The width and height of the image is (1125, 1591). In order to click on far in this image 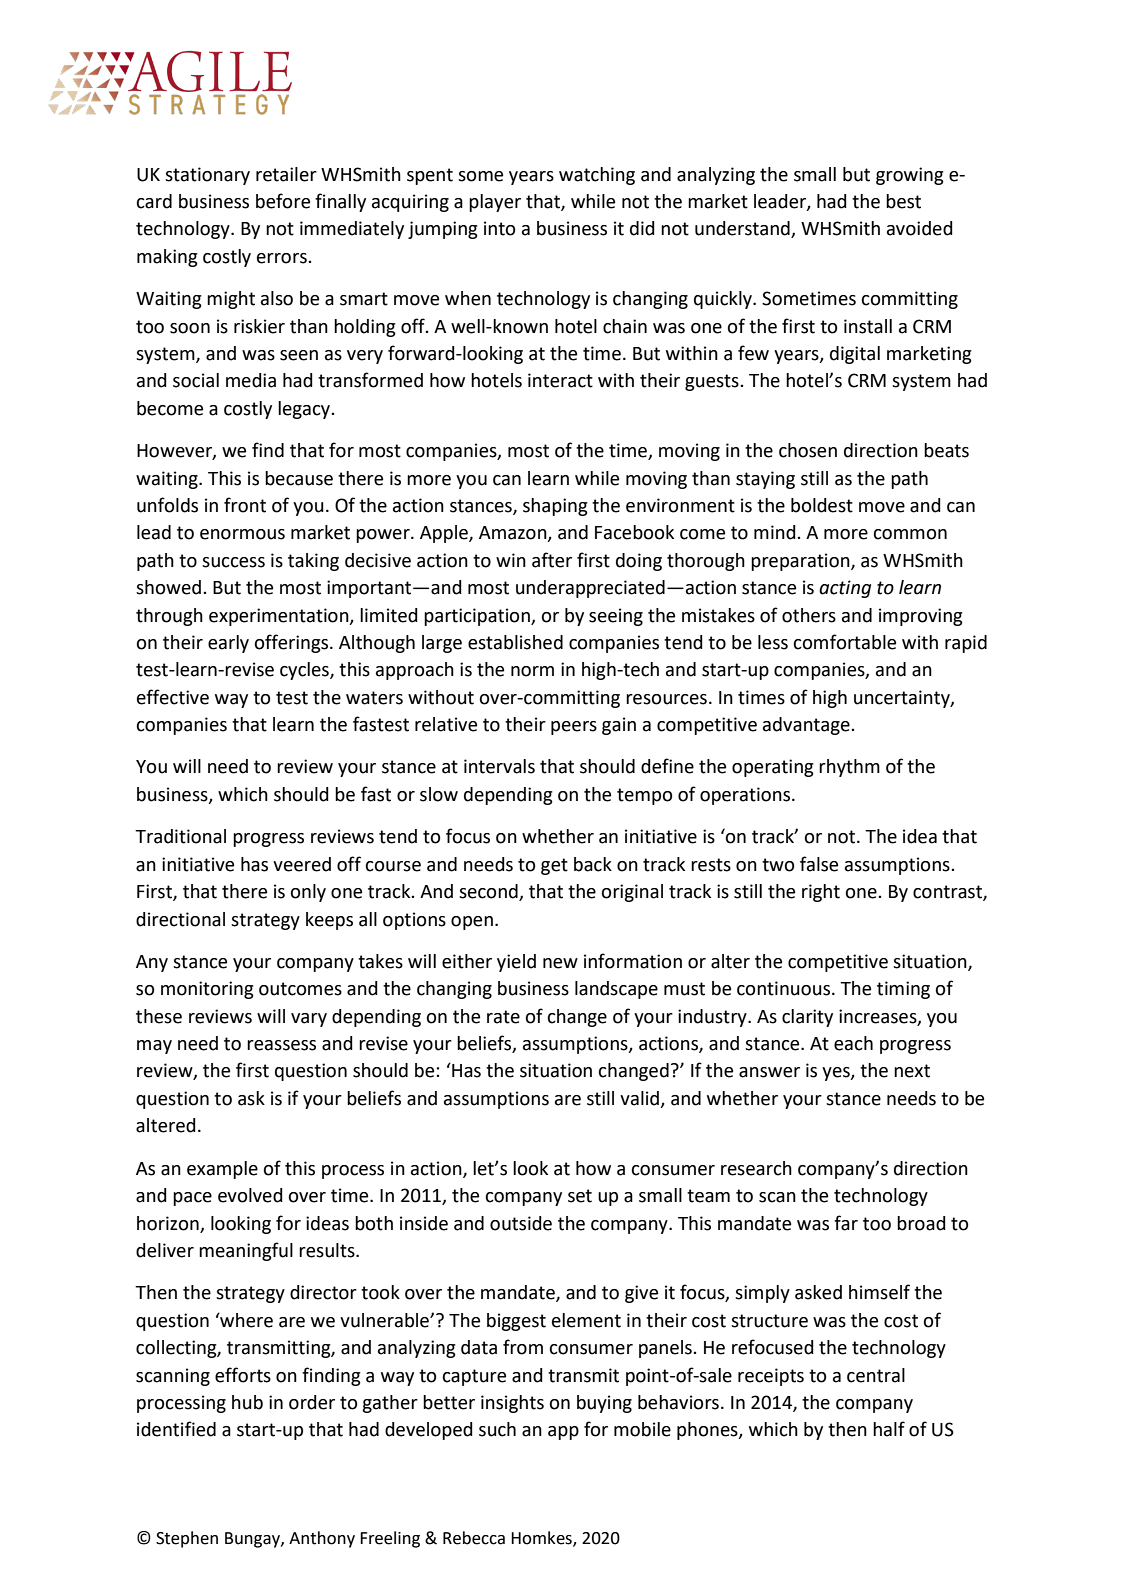, I will do `click(846, 1223)`.
